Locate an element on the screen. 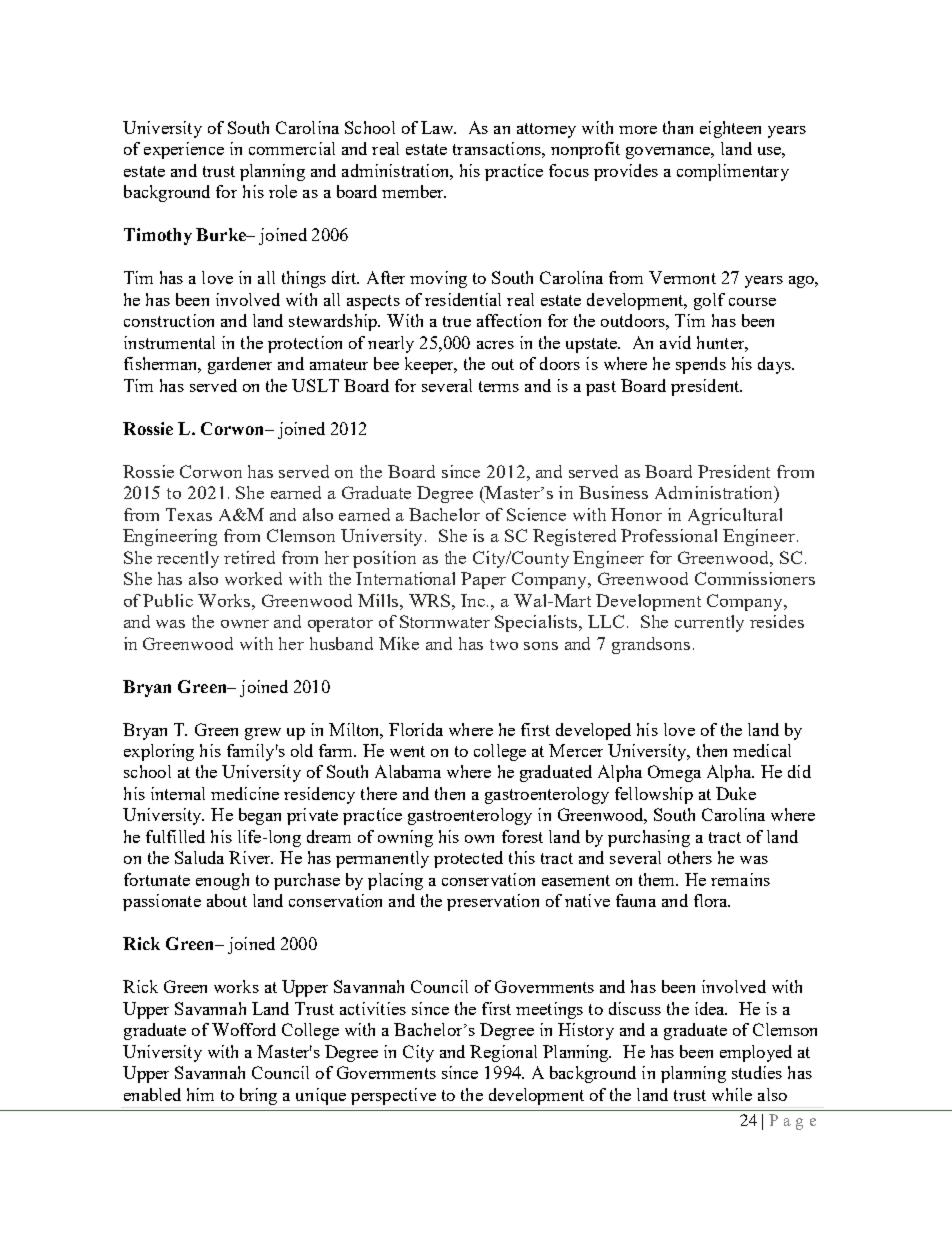 The height and width of the screenshot is (1233, 952). currently is located at coordinates (709, 623).
